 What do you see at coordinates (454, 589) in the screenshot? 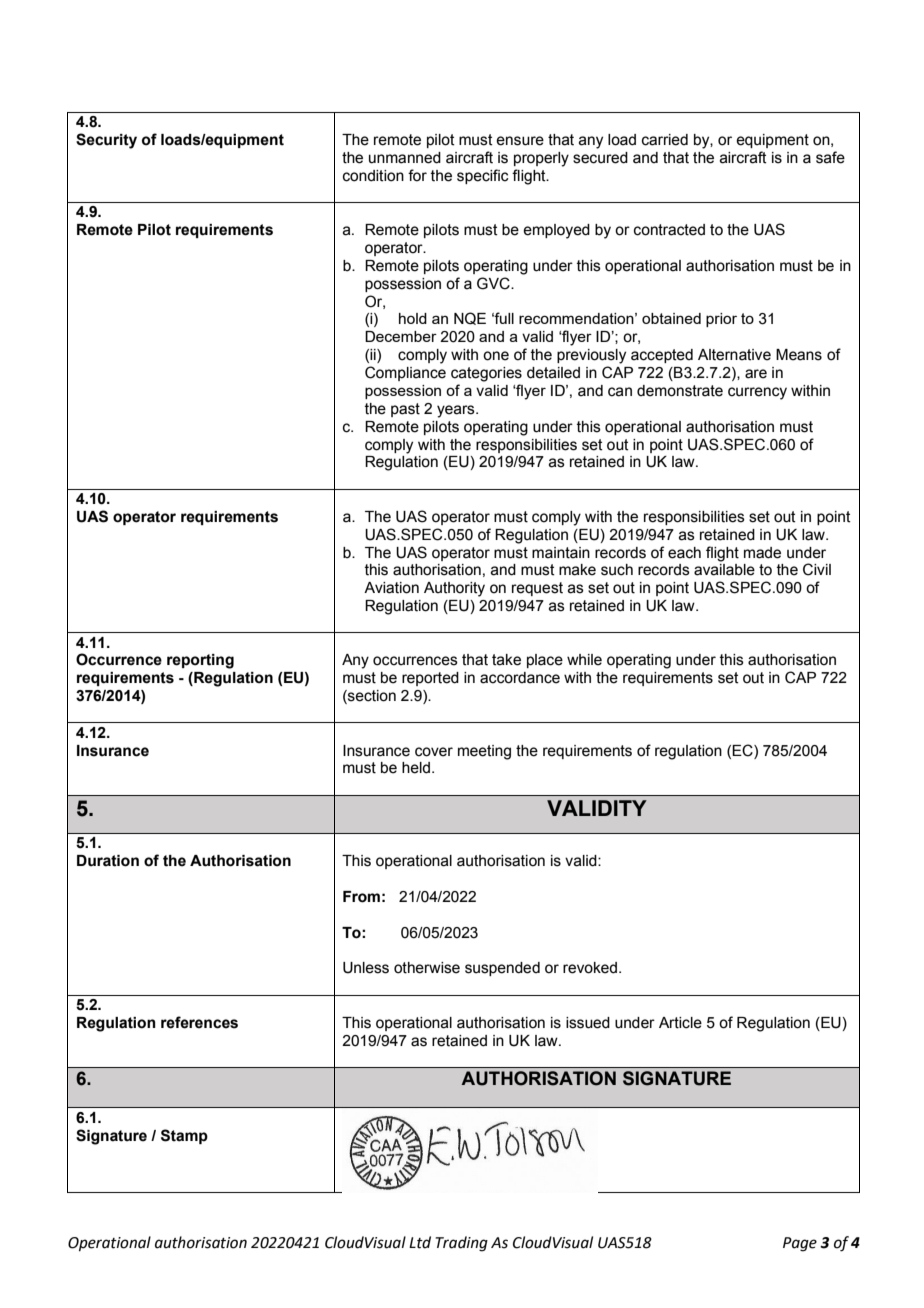
I see `Authority` at bounding box center [454, 589].
